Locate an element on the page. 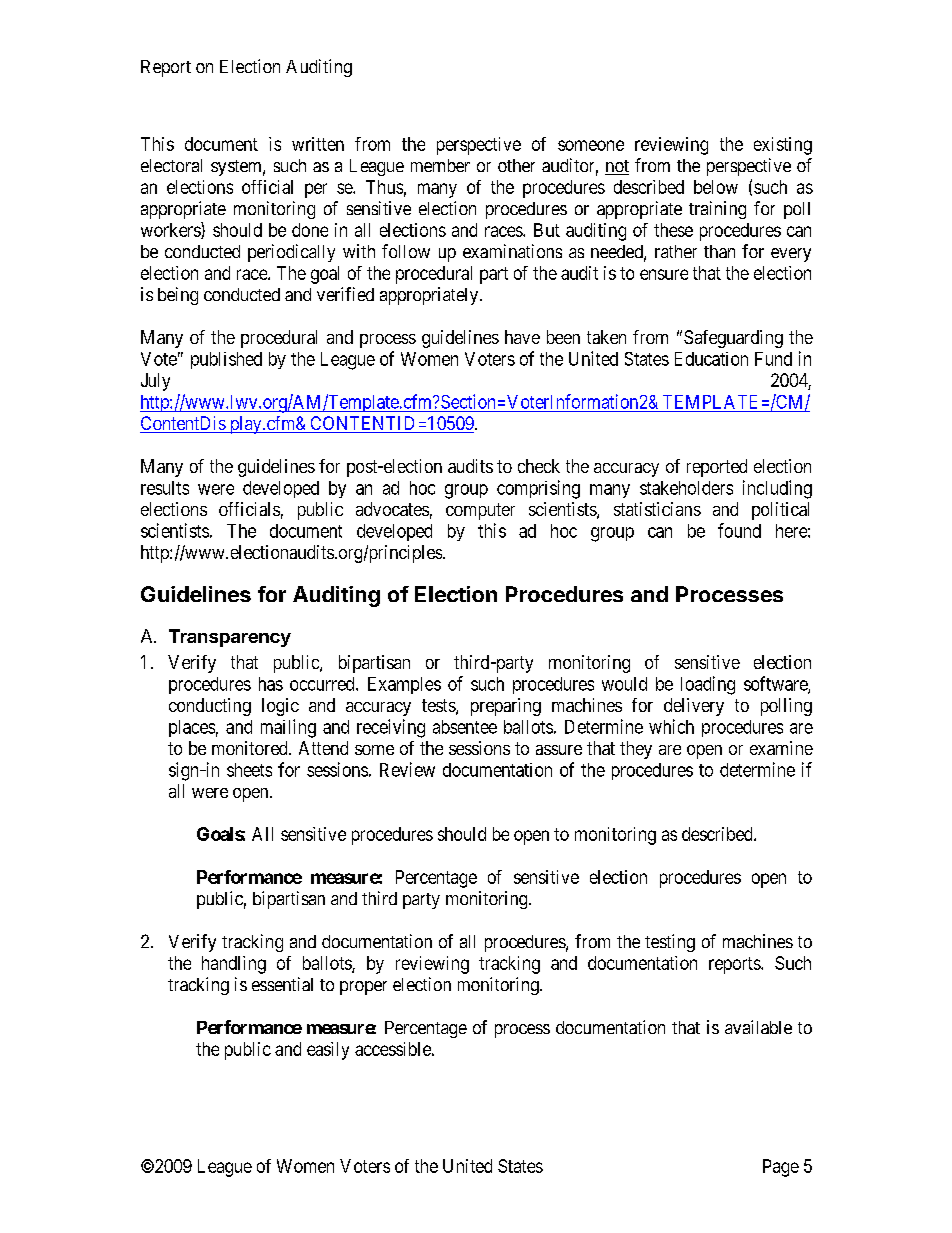  proper is located at coordinates (363, 988).
